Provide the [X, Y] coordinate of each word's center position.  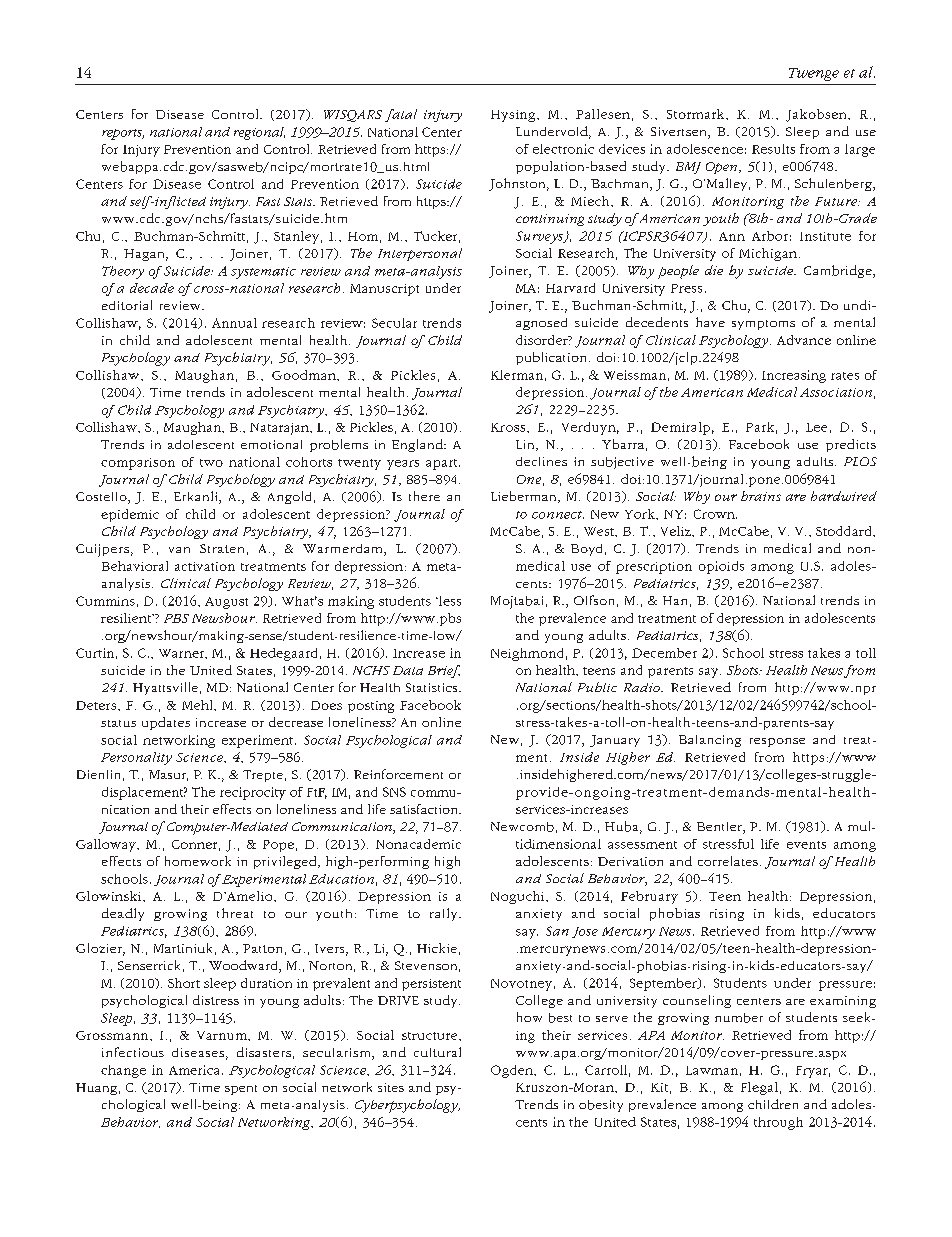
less [449, 601]
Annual [234, 323]
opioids [721, 567]
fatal [401, 115]
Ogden [513, 1071]
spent [241, 1090]
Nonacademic [418, 844]
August [226, 603]
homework [198, 861]
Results [773, 149]
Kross [509, 427]
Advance [804, 340]
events [806, 845]
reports [123, 134]
